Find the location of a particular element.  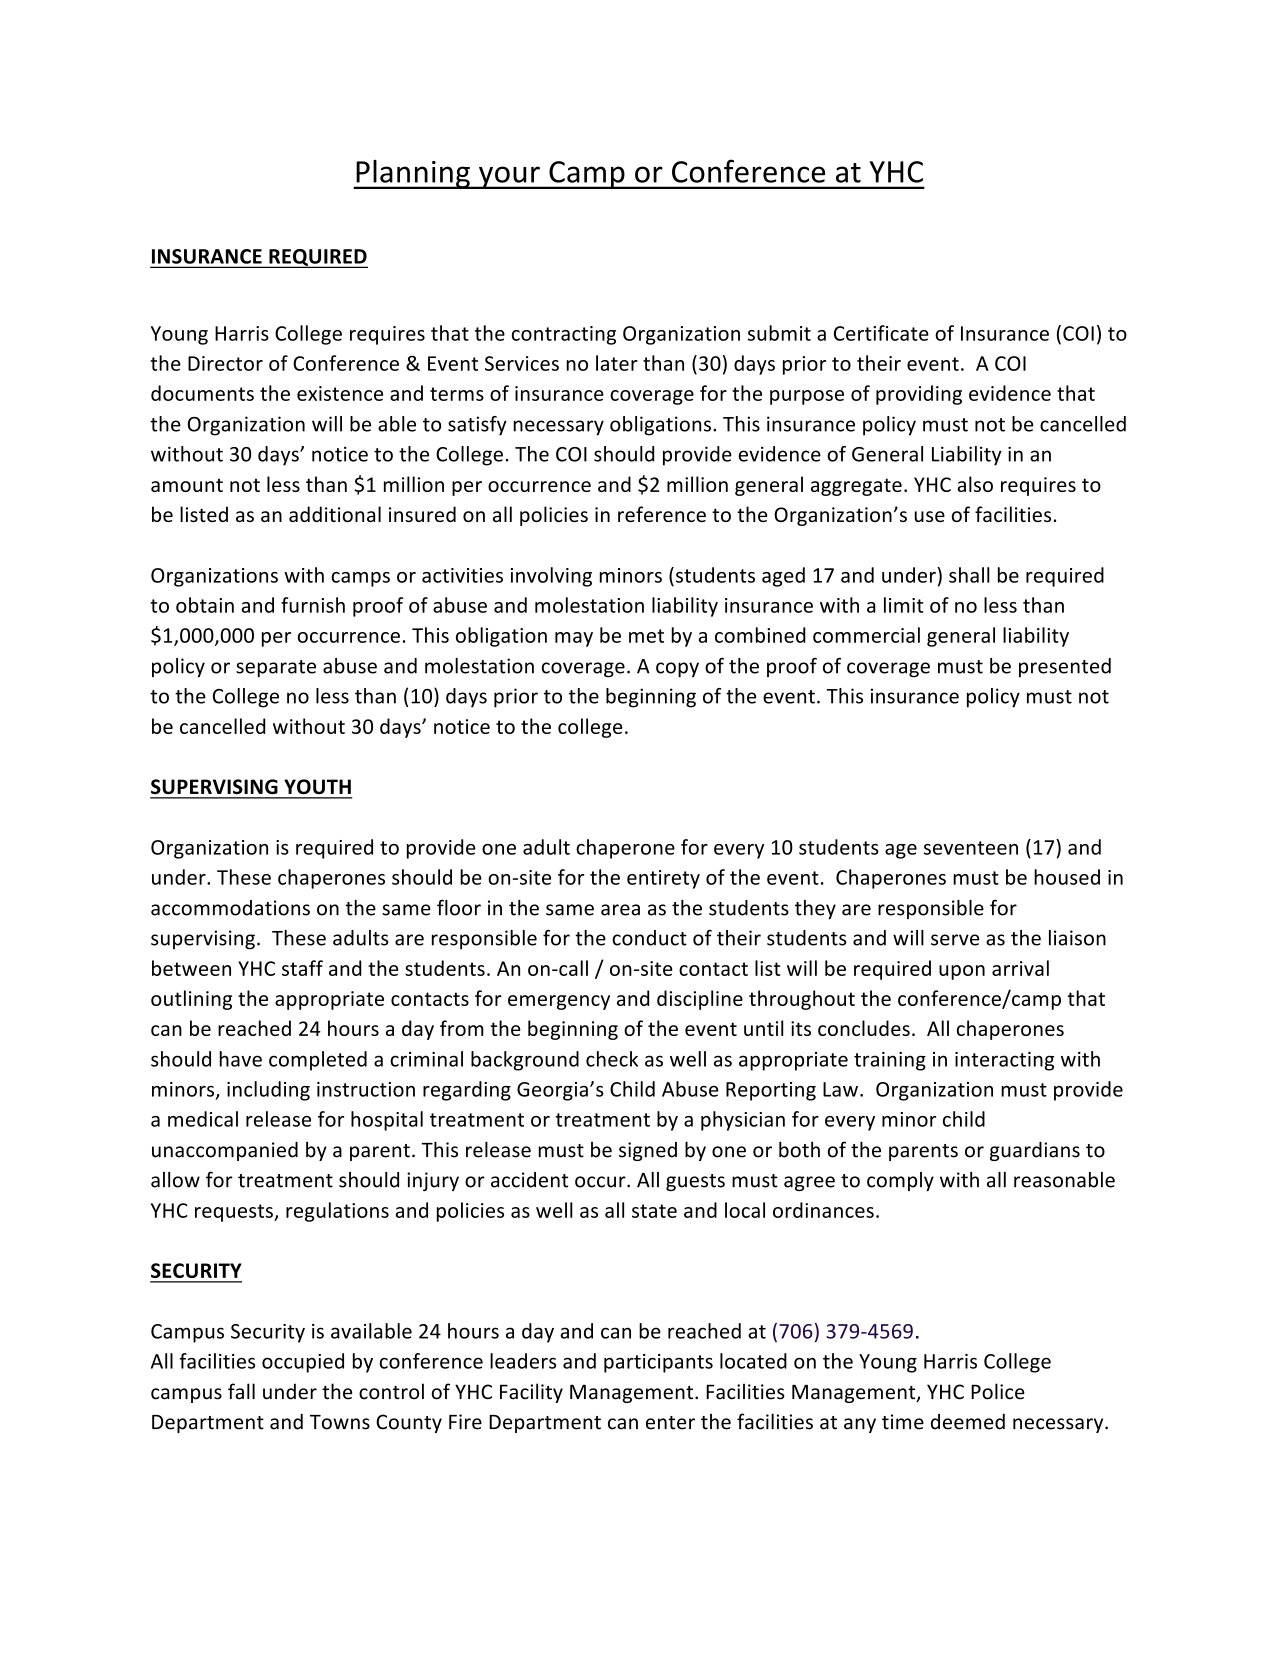

Police is located at coordinates (998, 1391).
